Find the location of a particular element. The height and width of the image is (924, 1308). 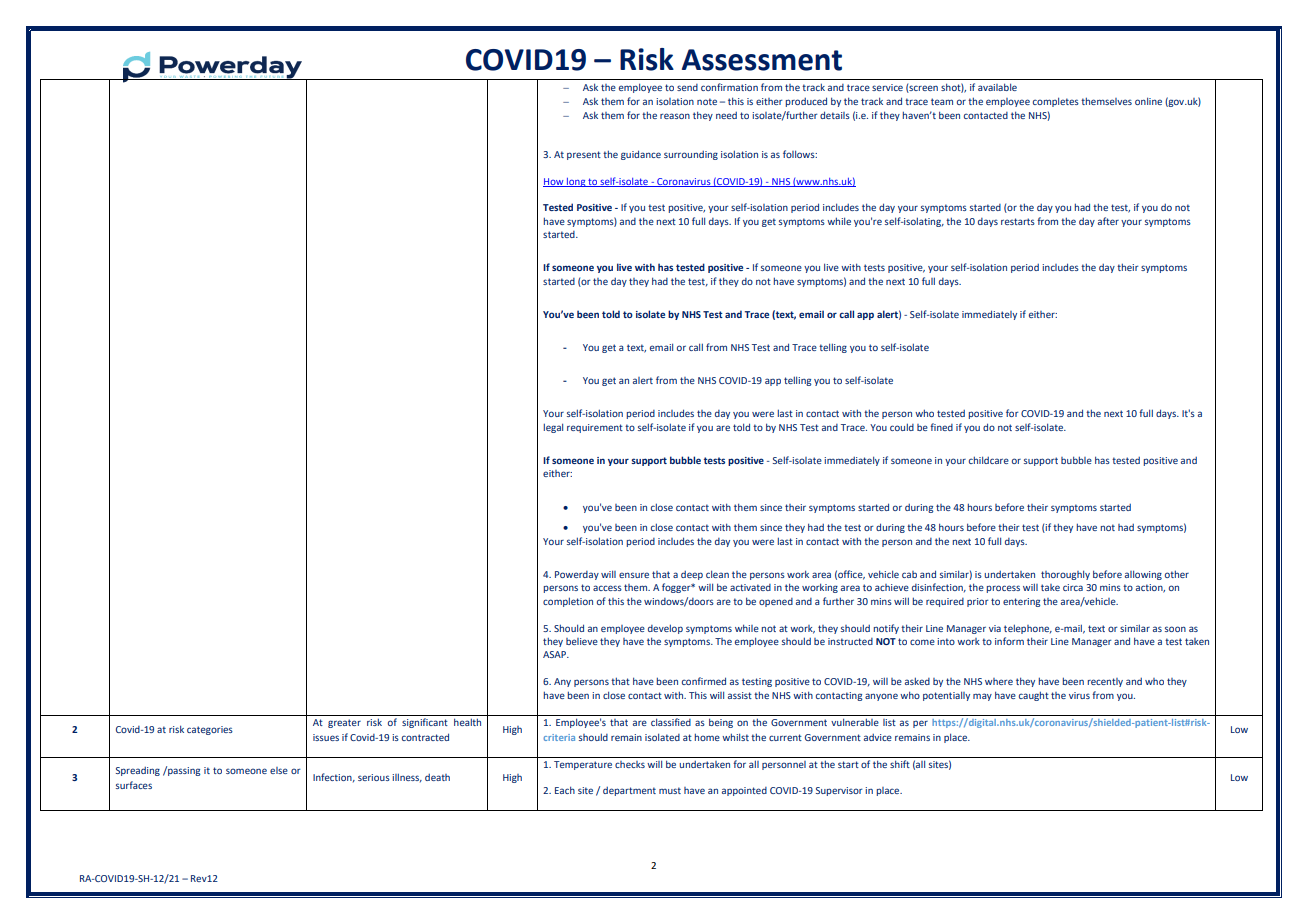

requirement is located at coordinates (595, 428).
